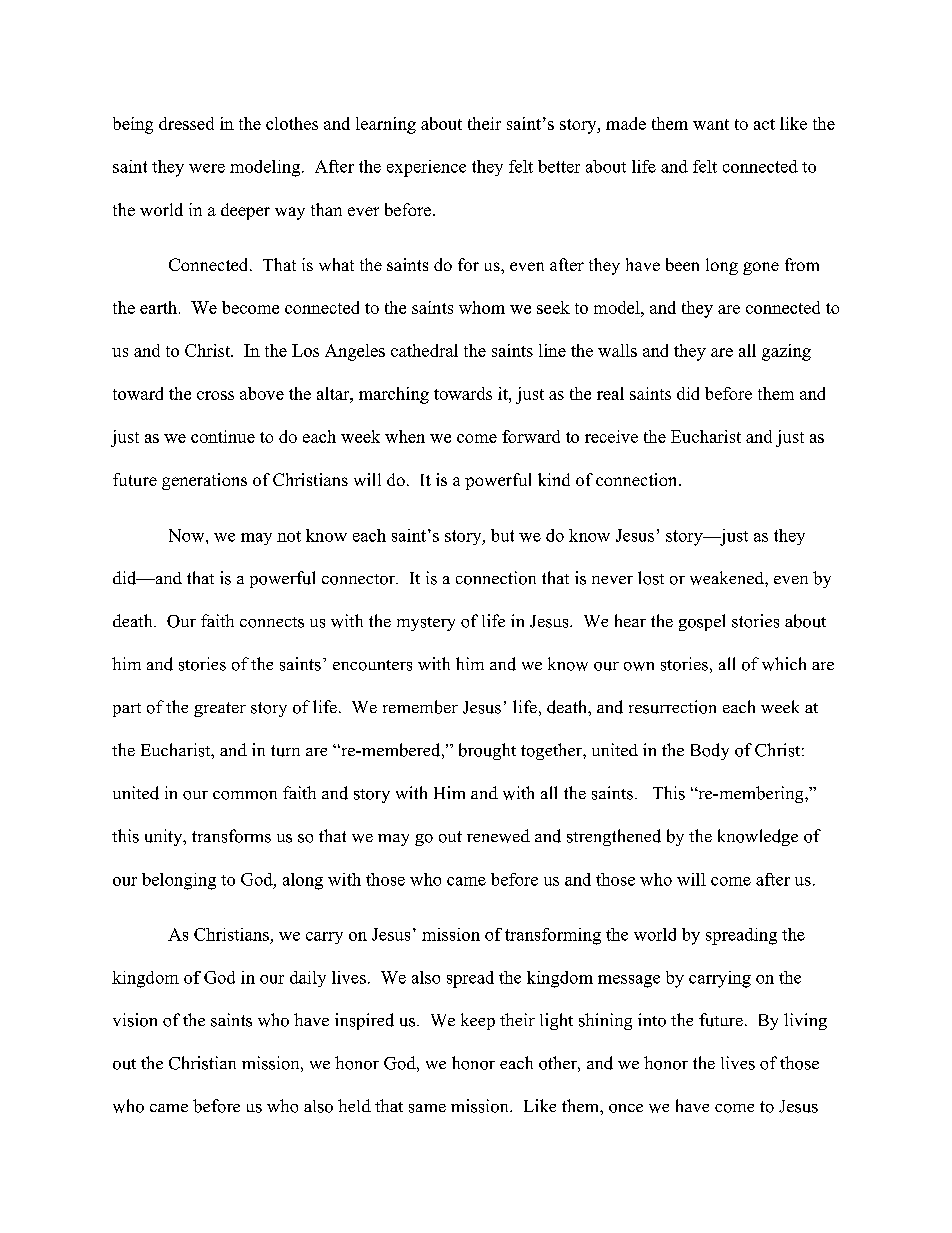 Image resolution: width=952 pixels, height=1233 pixels. I want to click on once, so click(626, 1108).
